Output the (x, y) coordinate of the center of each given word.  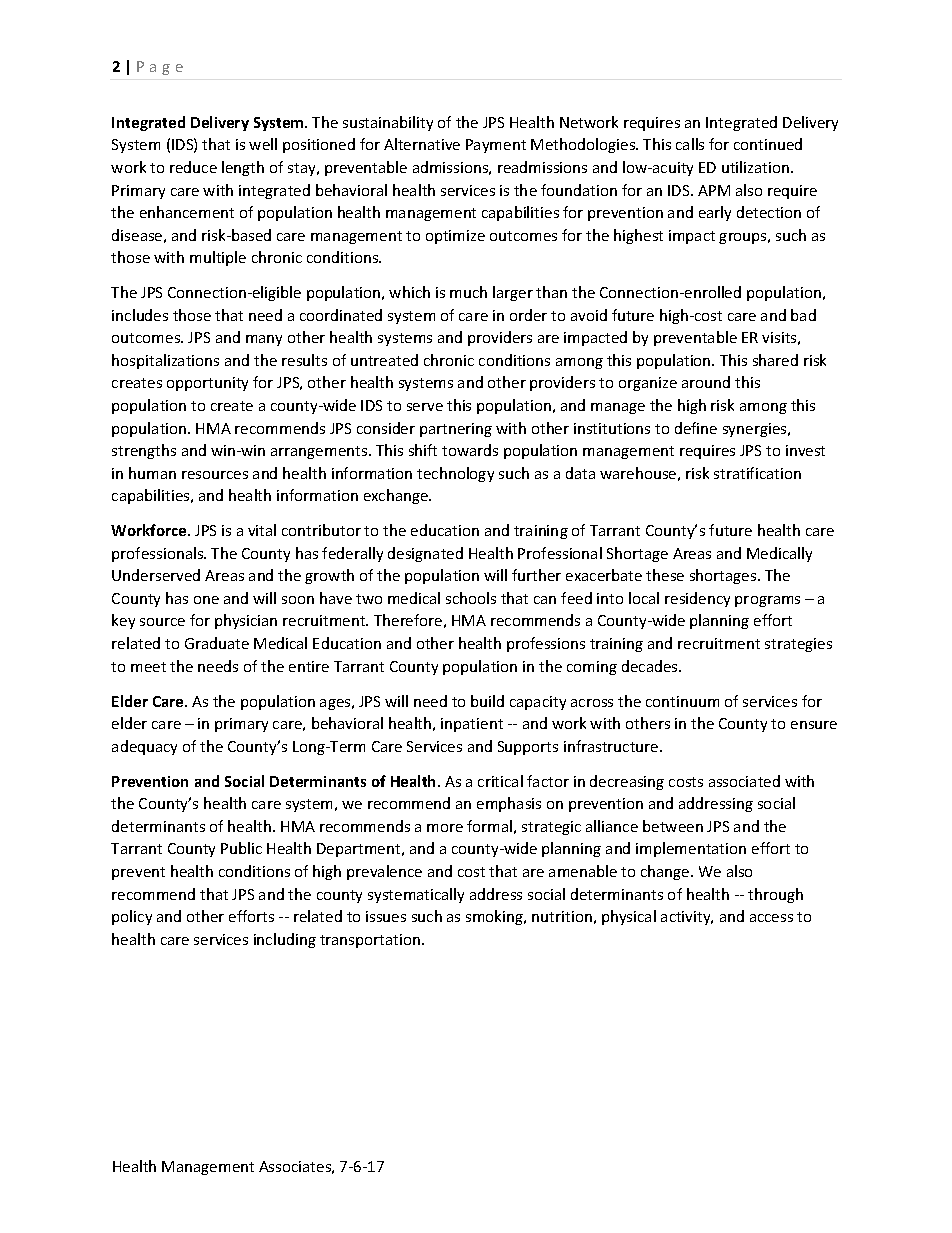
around (706, 382)
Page (160, 68)
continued (768, 144)
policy (132, 917)
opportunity (207, 384)
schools (471, 598)
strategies (798, 645)
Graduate (217, 643)
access (771, 918)
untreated (384, 360)
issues (386, 916)
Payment (496, 146)
